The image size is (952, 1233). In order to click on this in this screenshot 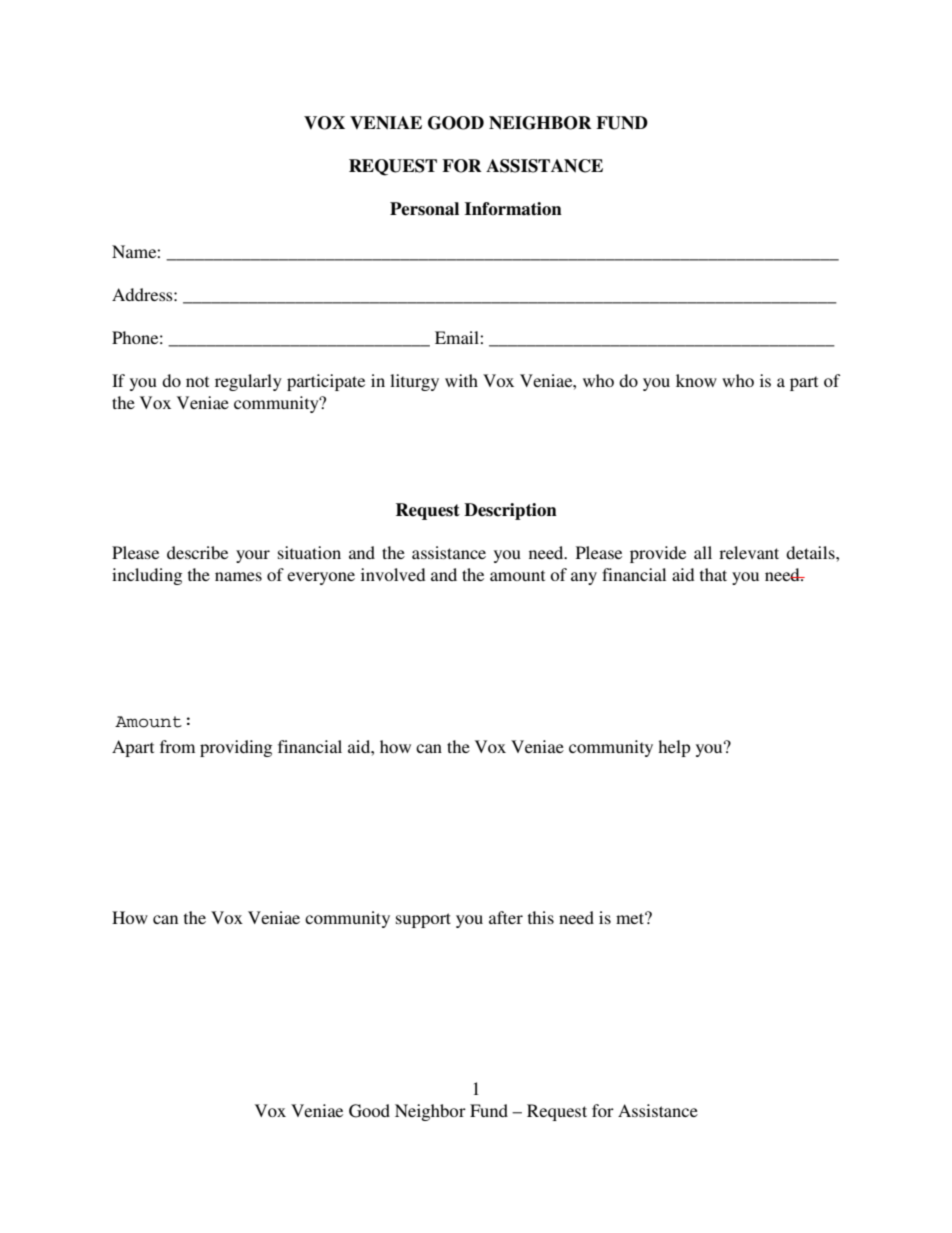, I will do `click(541, 917)`.
